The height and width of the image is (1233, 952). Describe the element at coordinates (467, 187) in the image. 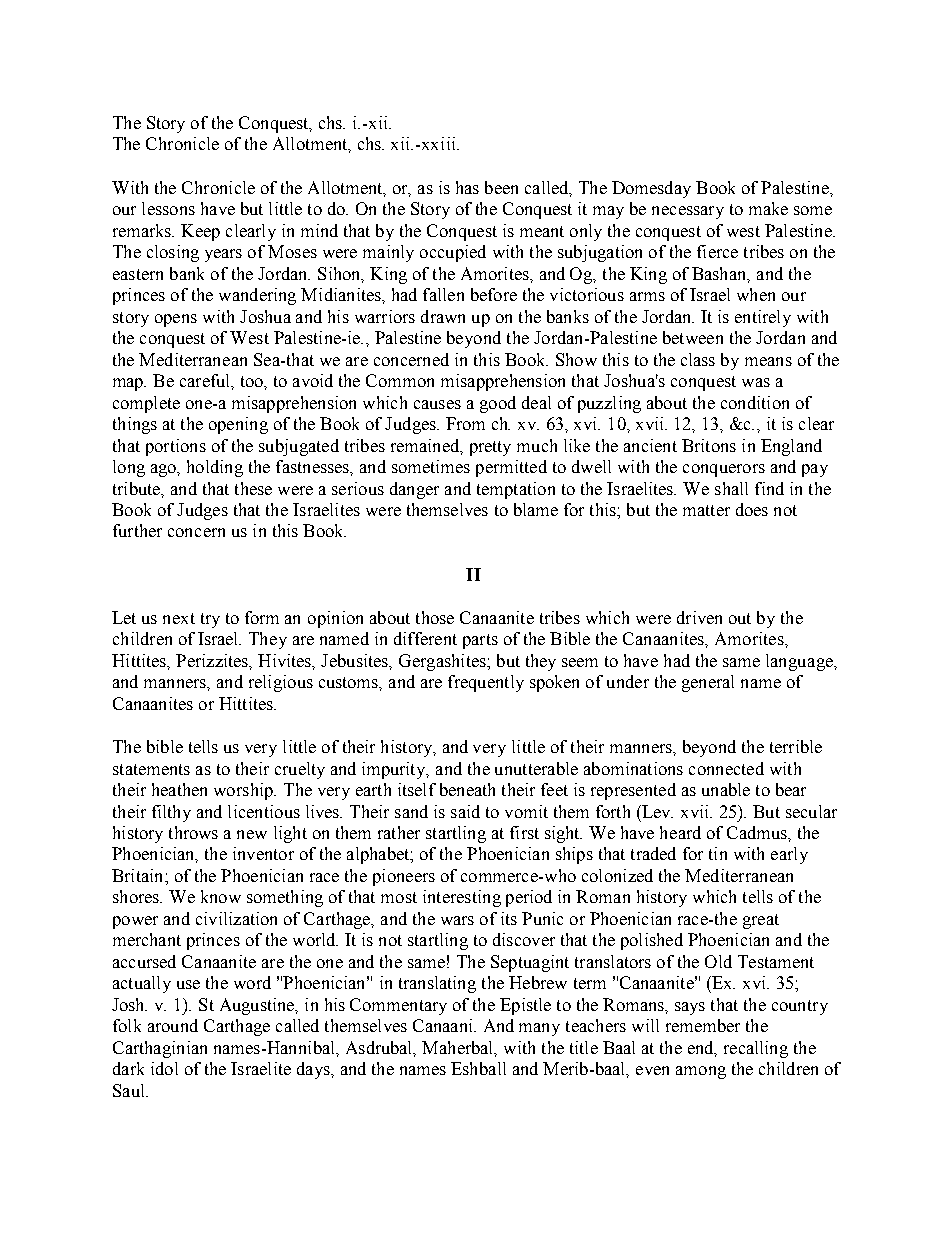

I see `has` at that location.
